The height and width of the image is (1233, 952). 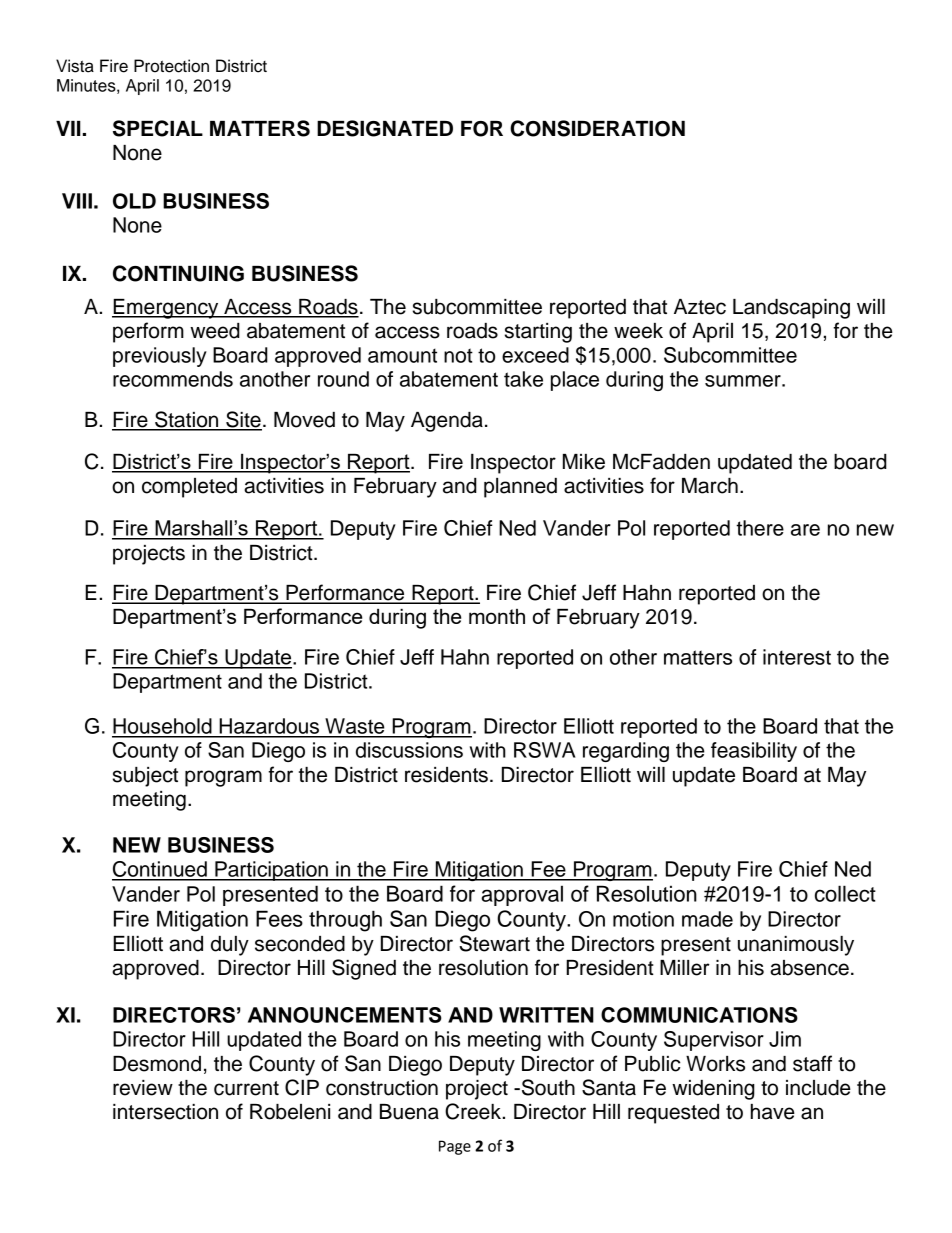 I want to click on interest, so click(x=797, y=657).
